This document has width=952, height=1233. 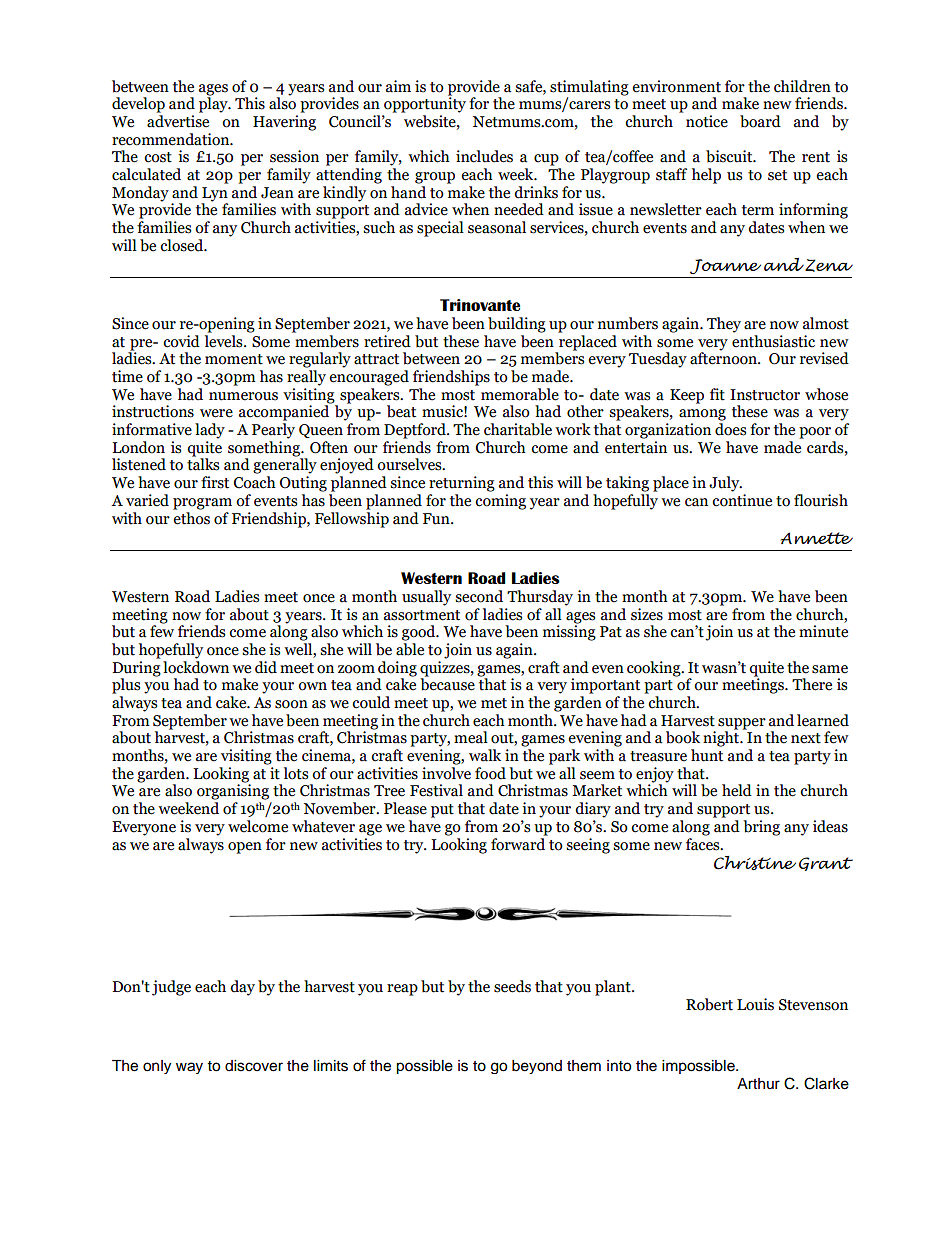 I want to click on opportunity, so click(x=425, y=104).
